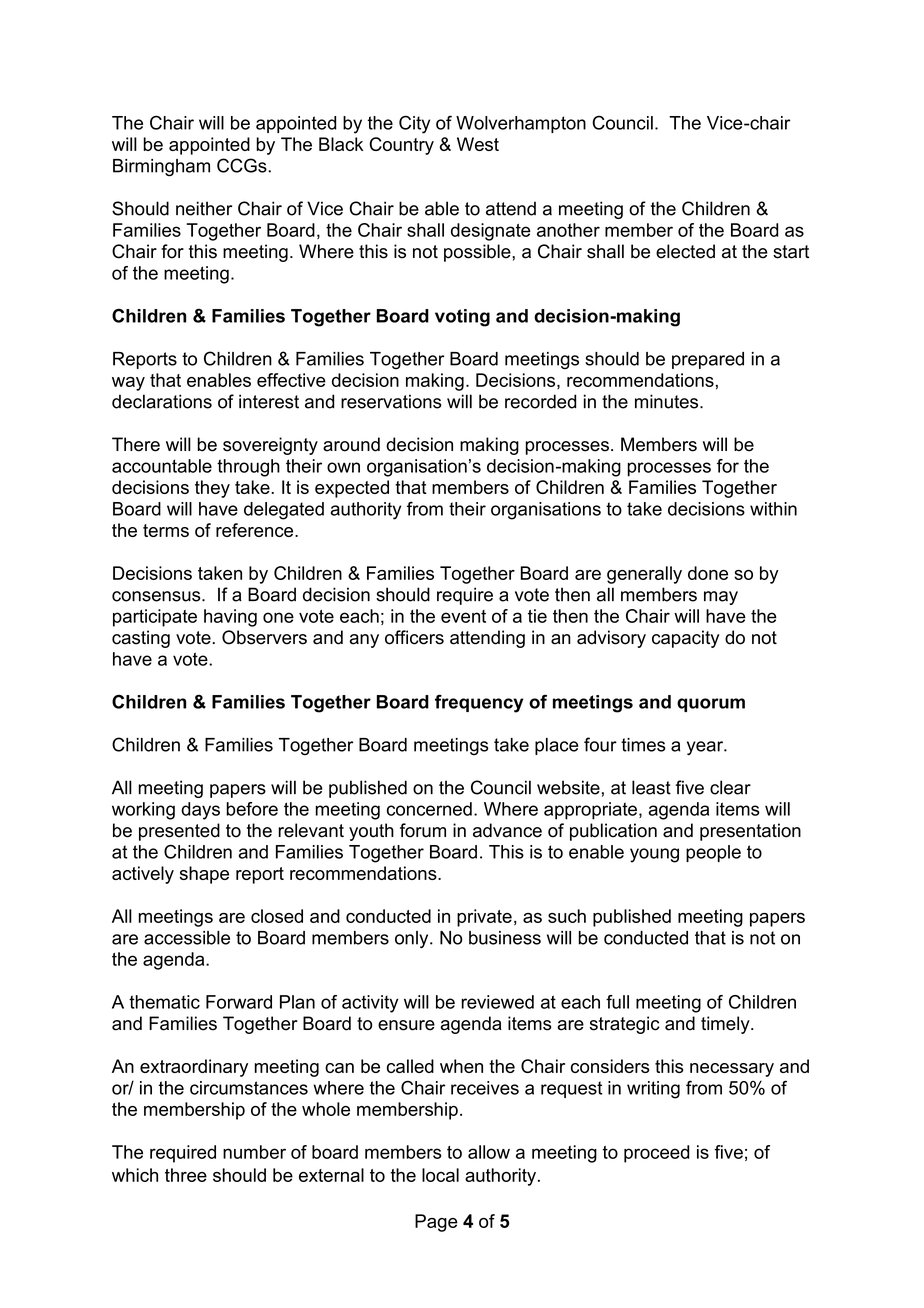  I want to click on three, so click(186, 1175).
